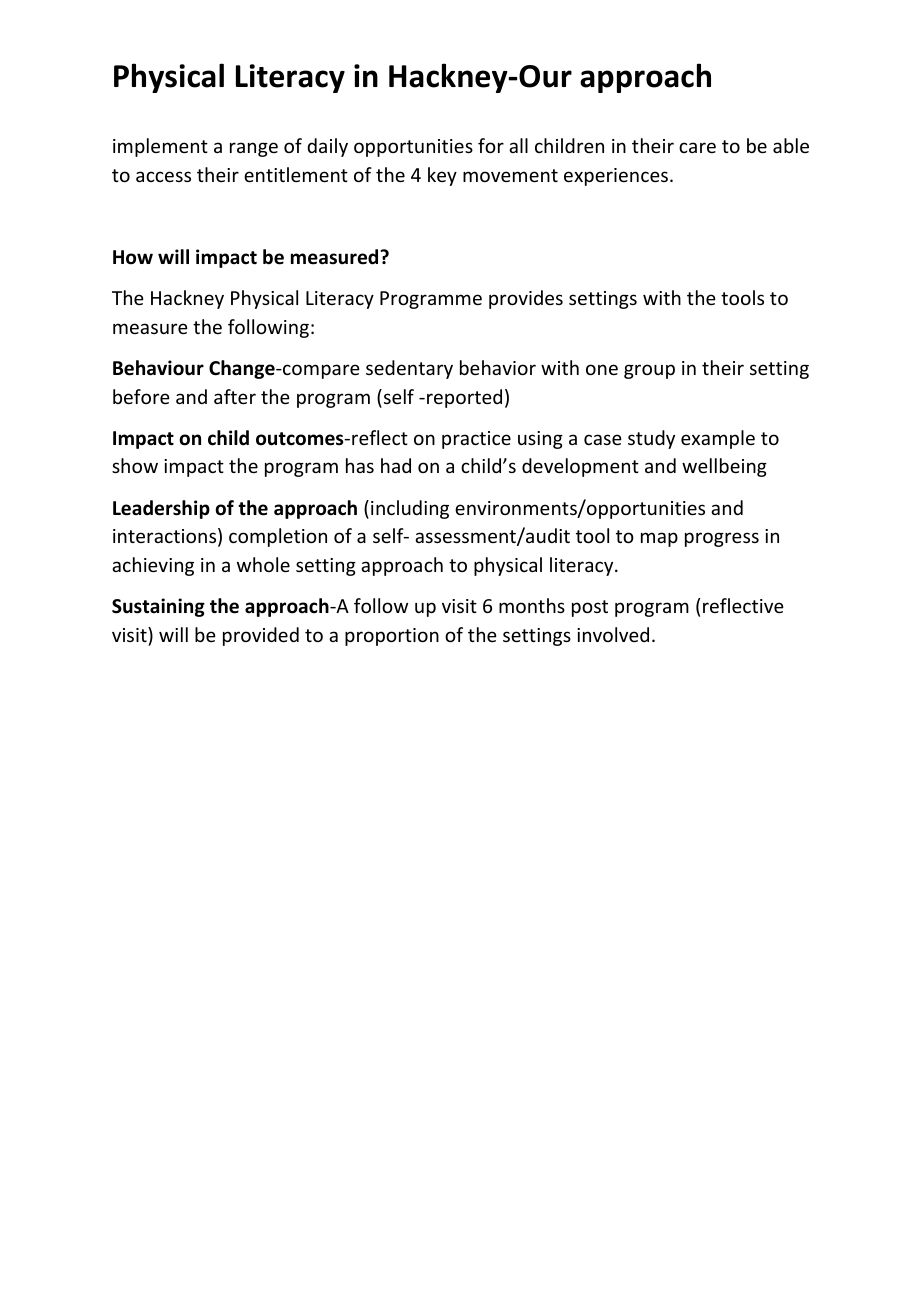  I want to click on range, so click(254, 149).
